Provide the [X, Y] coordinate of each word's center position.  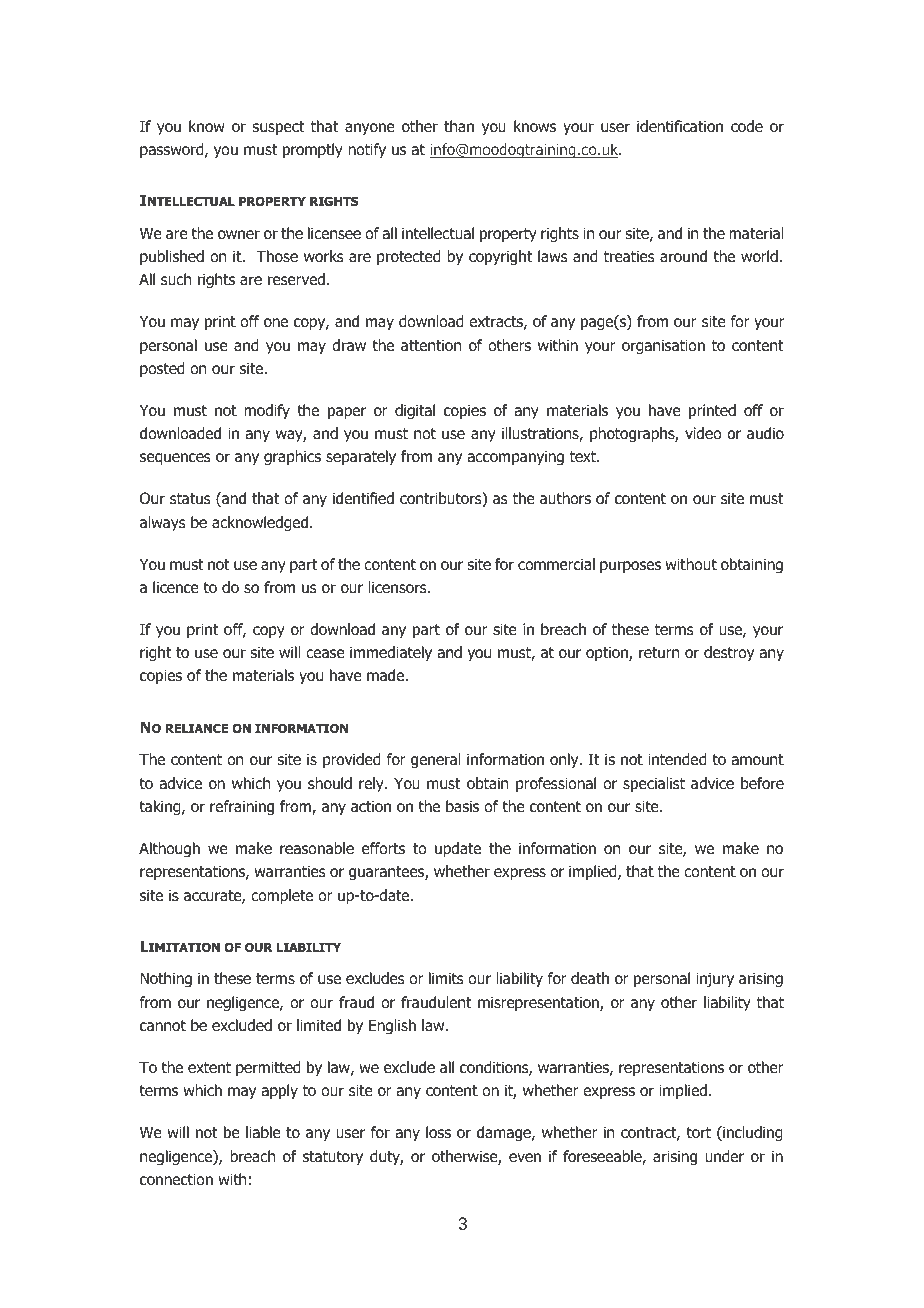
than [459, 126]
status [190, 498]
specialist [654, 784]
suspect [278, 128]
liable [263, 1132]
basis [462, 806]
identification [680, 126]
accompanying [515, 457]
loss [438, 1132]
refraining [242, 807]
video [703, 433]
